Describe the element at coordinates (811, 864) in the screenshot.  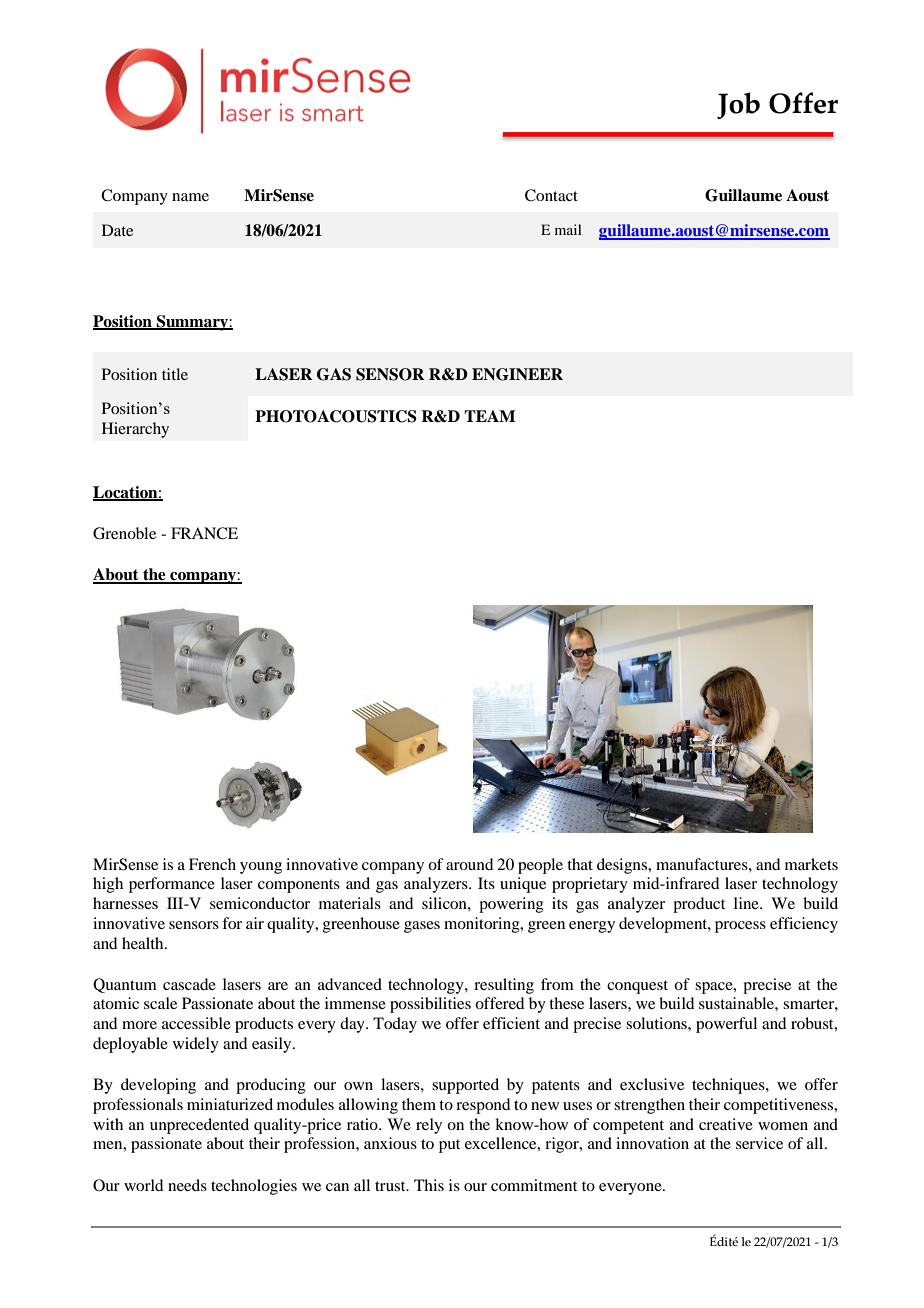
I see `markets` at that location.
